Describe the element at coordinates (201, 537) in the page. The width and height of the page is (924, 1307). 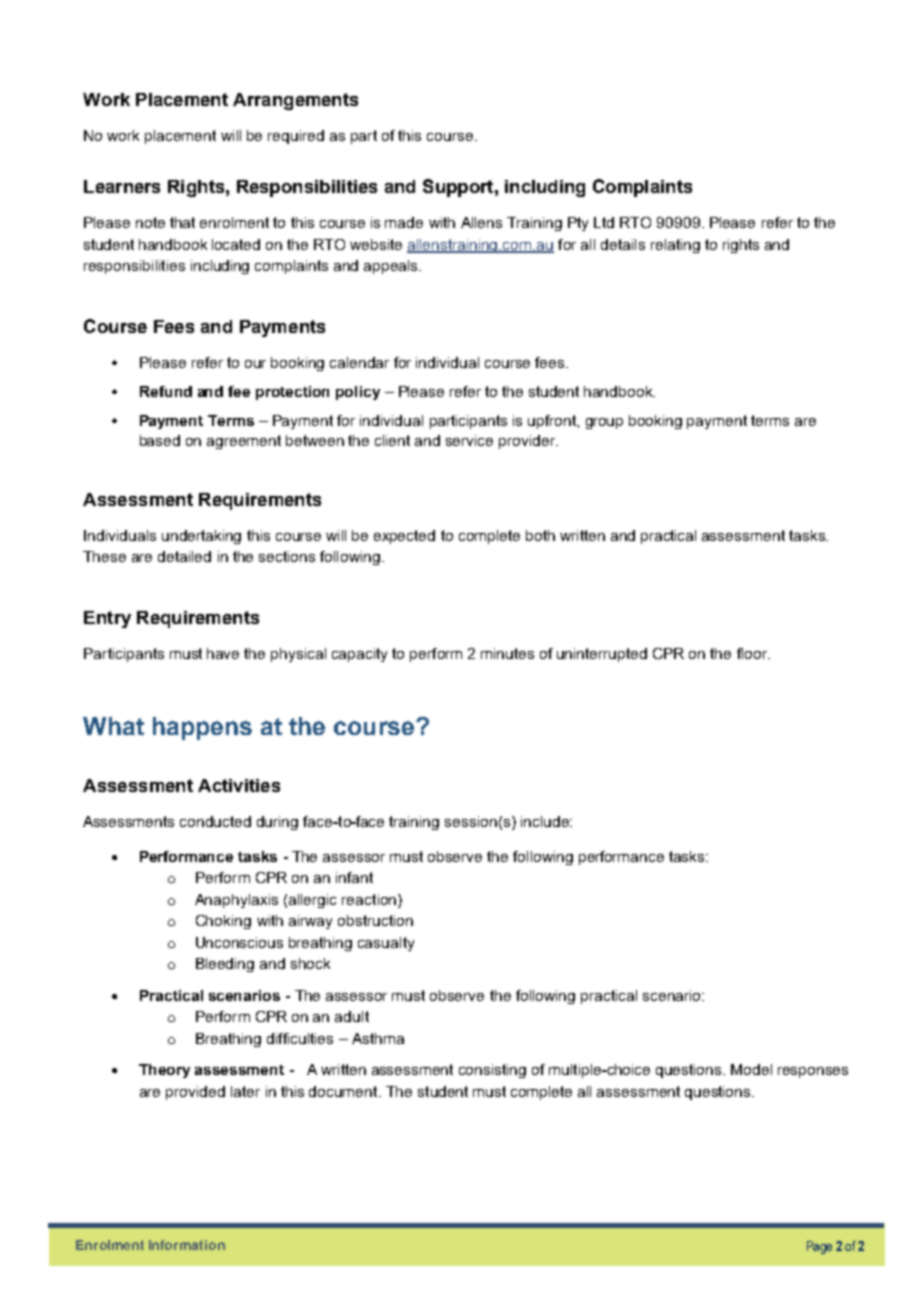
I see `undertaking` at that location.
